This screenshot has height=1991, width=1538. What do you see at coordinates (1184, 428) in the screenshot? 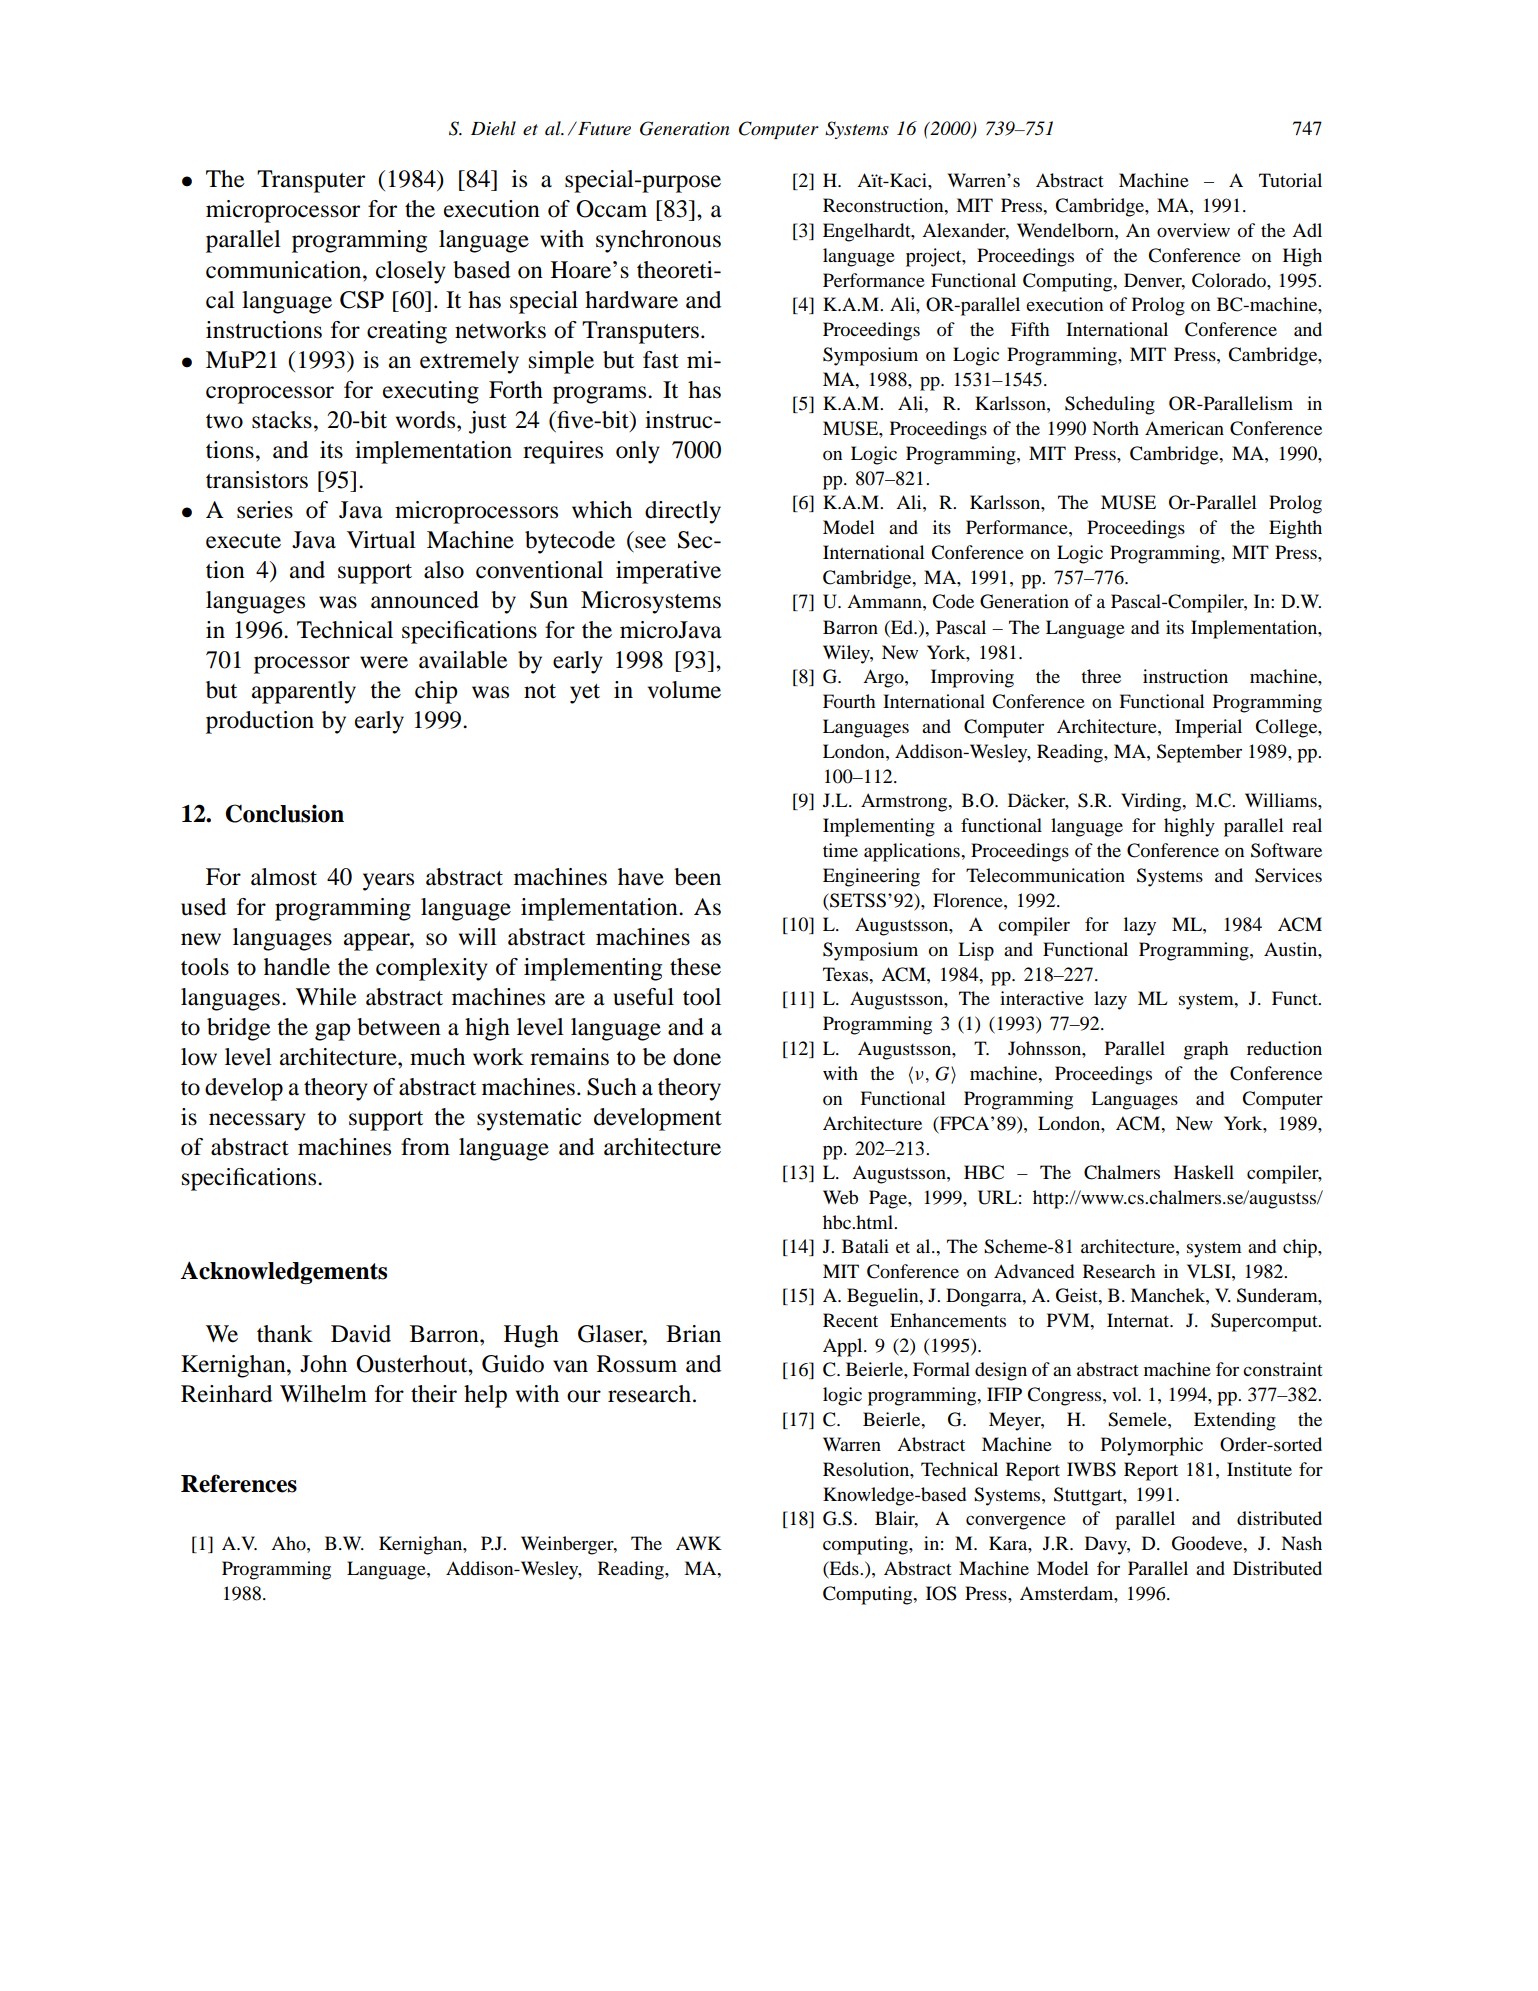
I see `American` at bounding box center [1184, 428].
